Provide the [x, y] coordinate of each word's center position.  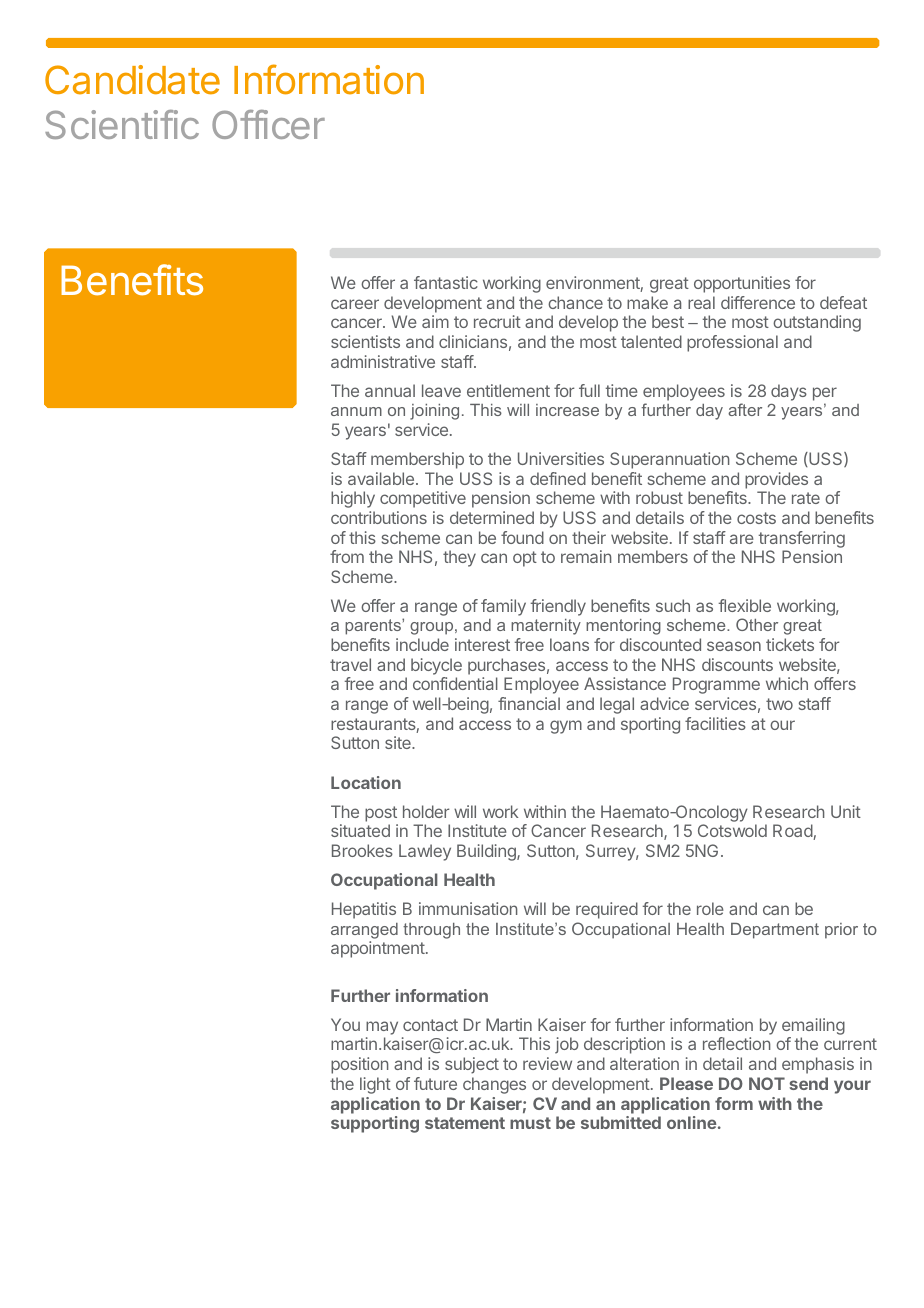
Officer [268, 124]
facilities [715, 723]
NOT [767, 1083]
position [360, 1065]
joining [434, 412]
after [745, 409]
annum [356, 411]
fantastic [446, 282]
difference [758, 302]
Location [366, 782]
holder [426, 811]
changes [494, 1085]
